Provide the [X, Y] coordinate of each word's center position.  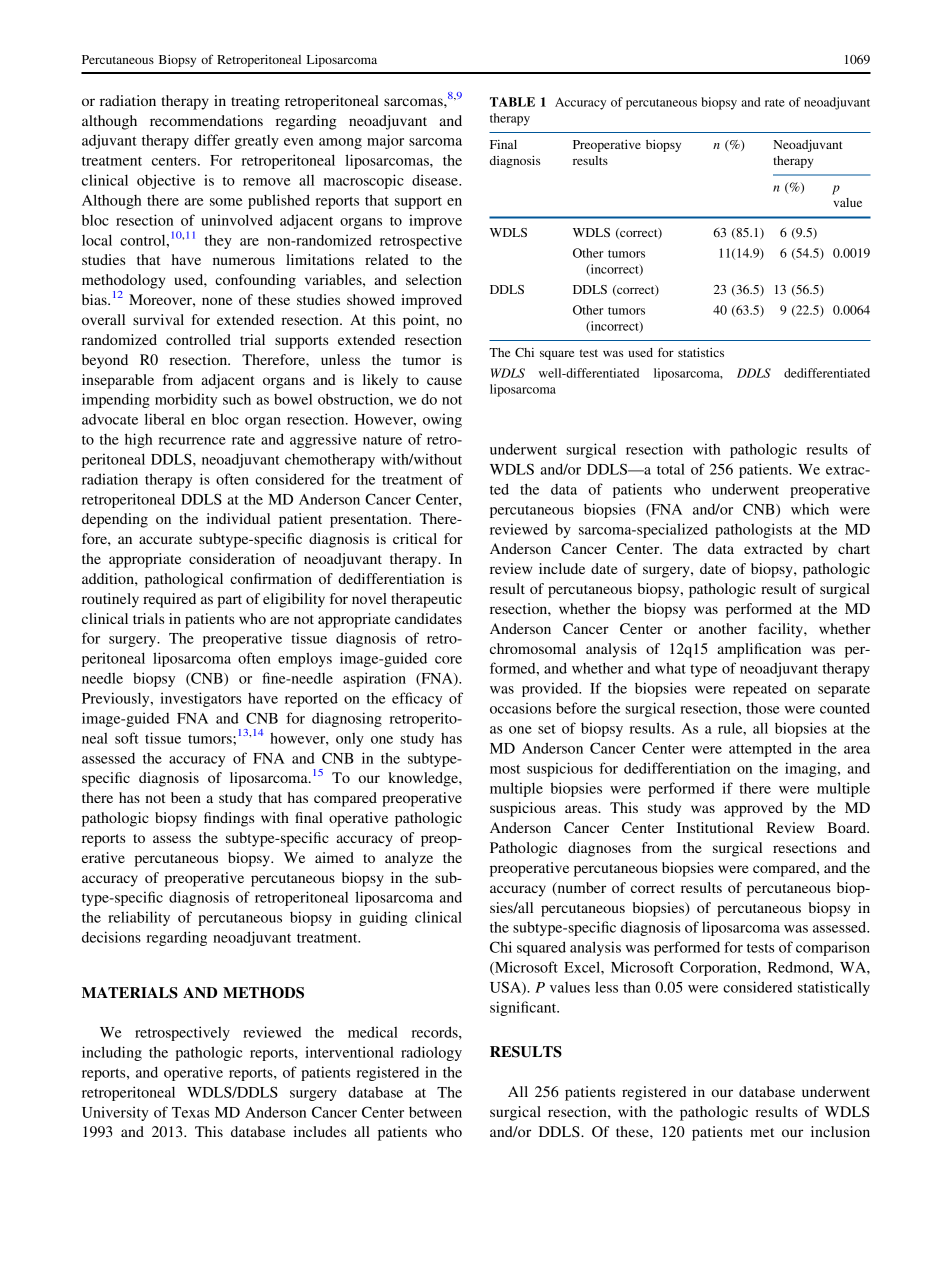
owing [442, 420]
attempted [760, 749]
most [505, 769]
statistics [701, 352]
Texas [191, 1112]
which [810, 509]
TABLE [512, 102]
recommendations [206, 120]
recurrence [192, 441]
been [186, 797]
